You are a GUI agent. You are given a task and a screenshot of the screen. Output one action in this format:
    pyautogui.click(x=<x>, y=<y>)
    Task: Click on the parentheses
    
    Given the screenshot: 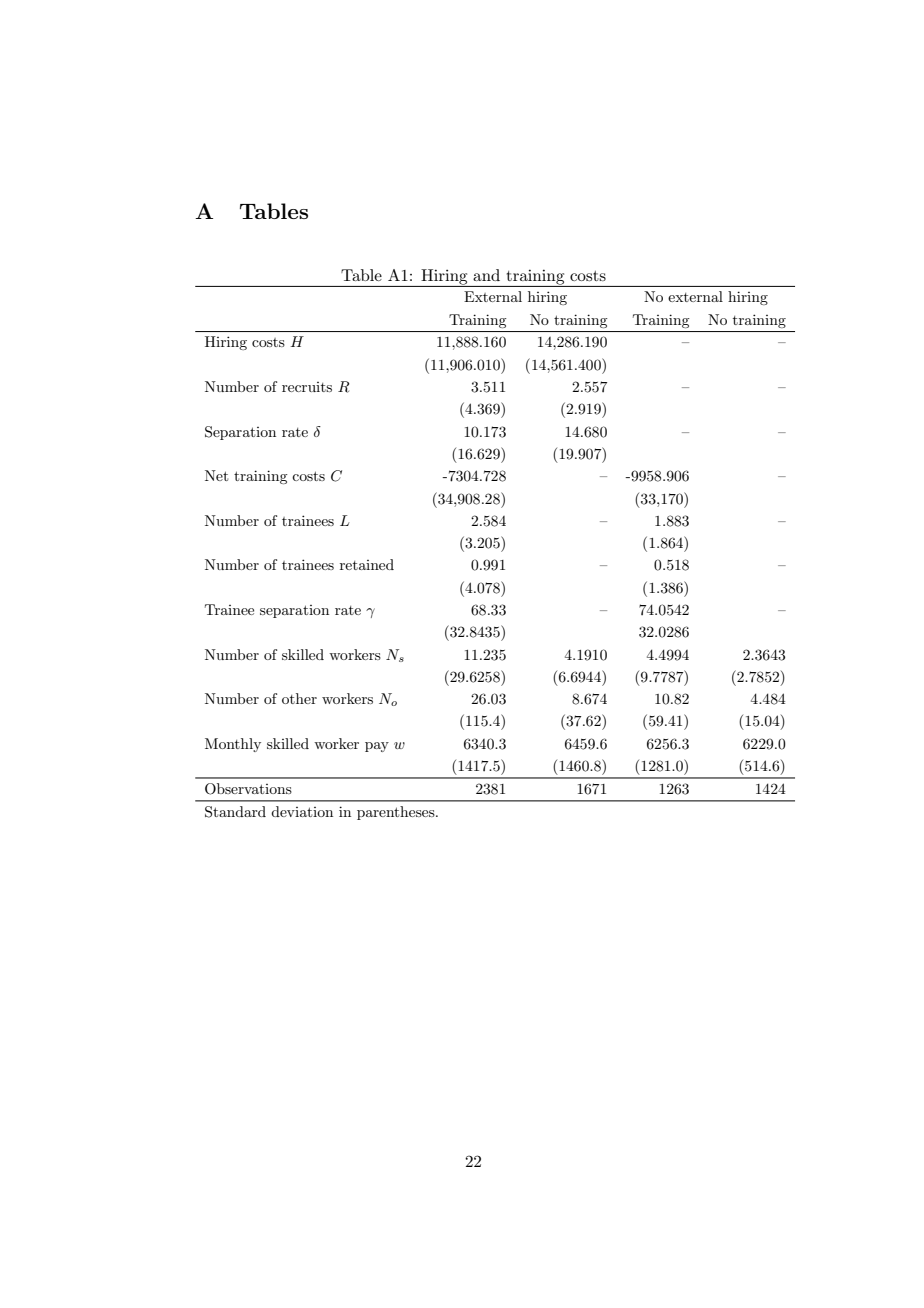 What is the action you would take?
    pyautogui.click(x=397, y=813)
